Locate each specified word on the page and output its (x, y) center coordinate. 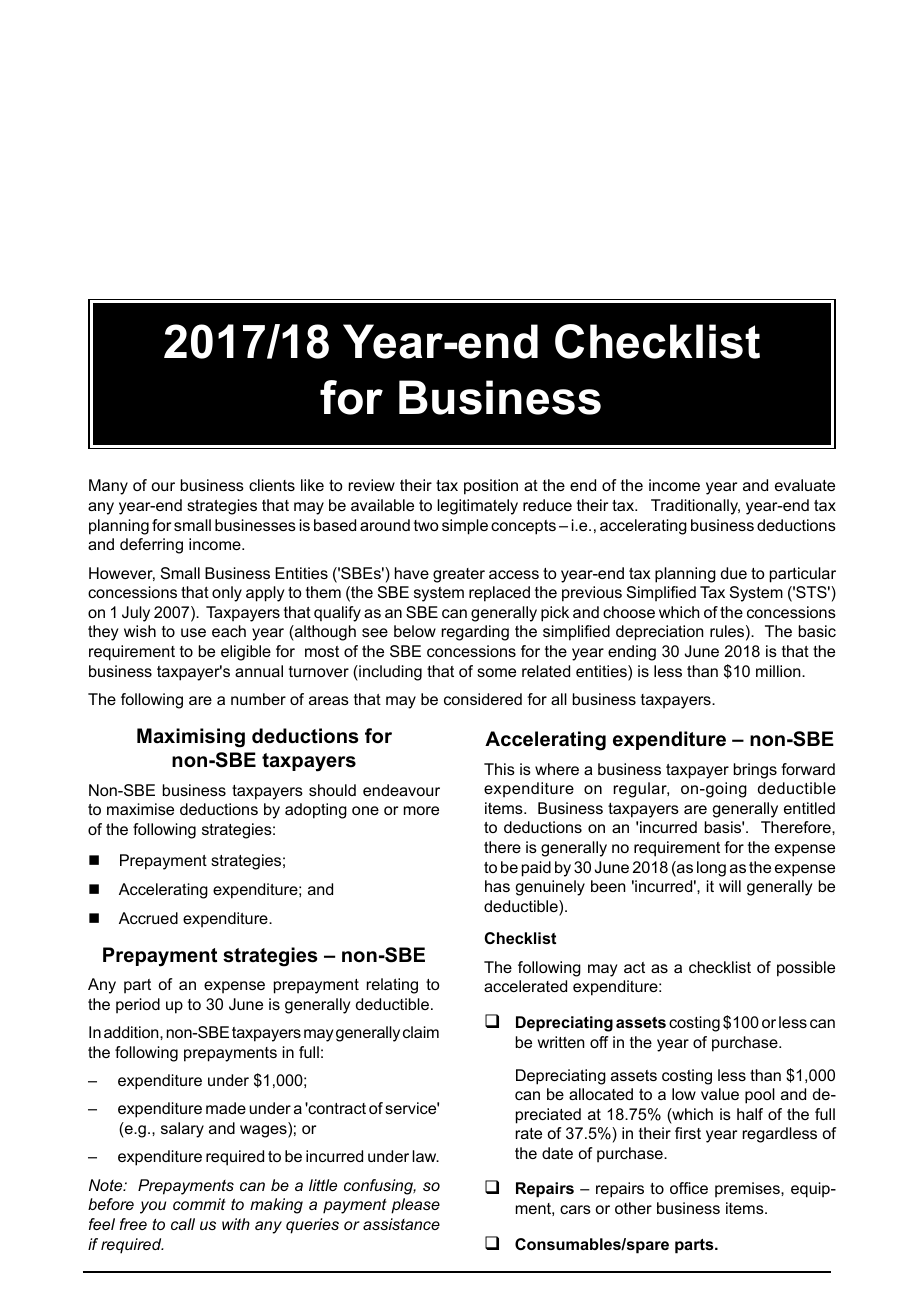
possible (806, 969)
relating (392, 986)
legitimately (477, 507)
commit (199, 1204)
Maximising (191, 738)
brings (755, 771)
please (415, 1206)
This (499, 769)
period (138, 1006)
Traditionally (695, 507)
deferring (151, 546)
